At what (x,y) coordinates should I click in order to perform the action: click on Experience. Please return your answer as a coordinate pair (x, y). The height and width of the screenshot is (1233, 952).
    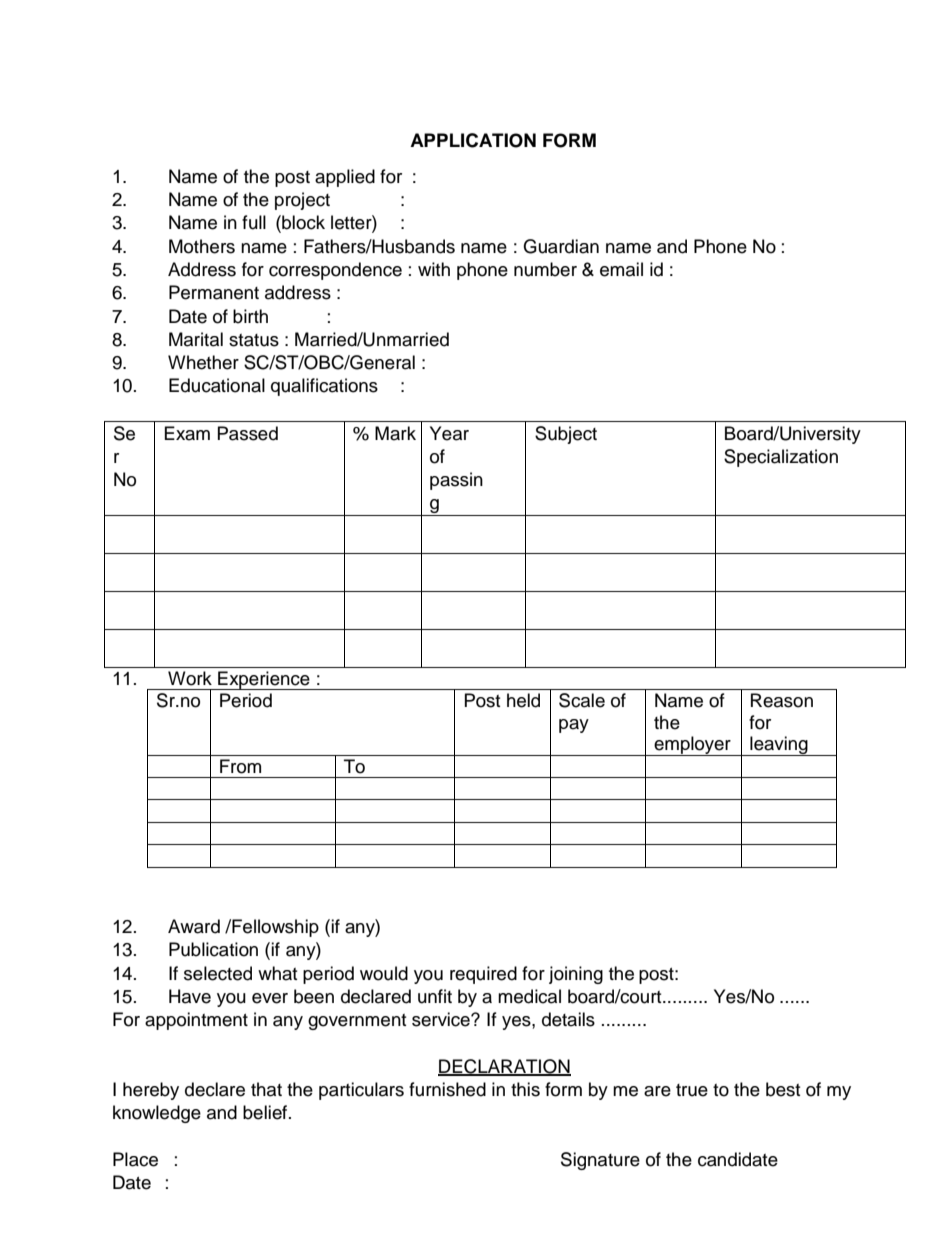
    Looking at the image, I should click on (264, 680).
